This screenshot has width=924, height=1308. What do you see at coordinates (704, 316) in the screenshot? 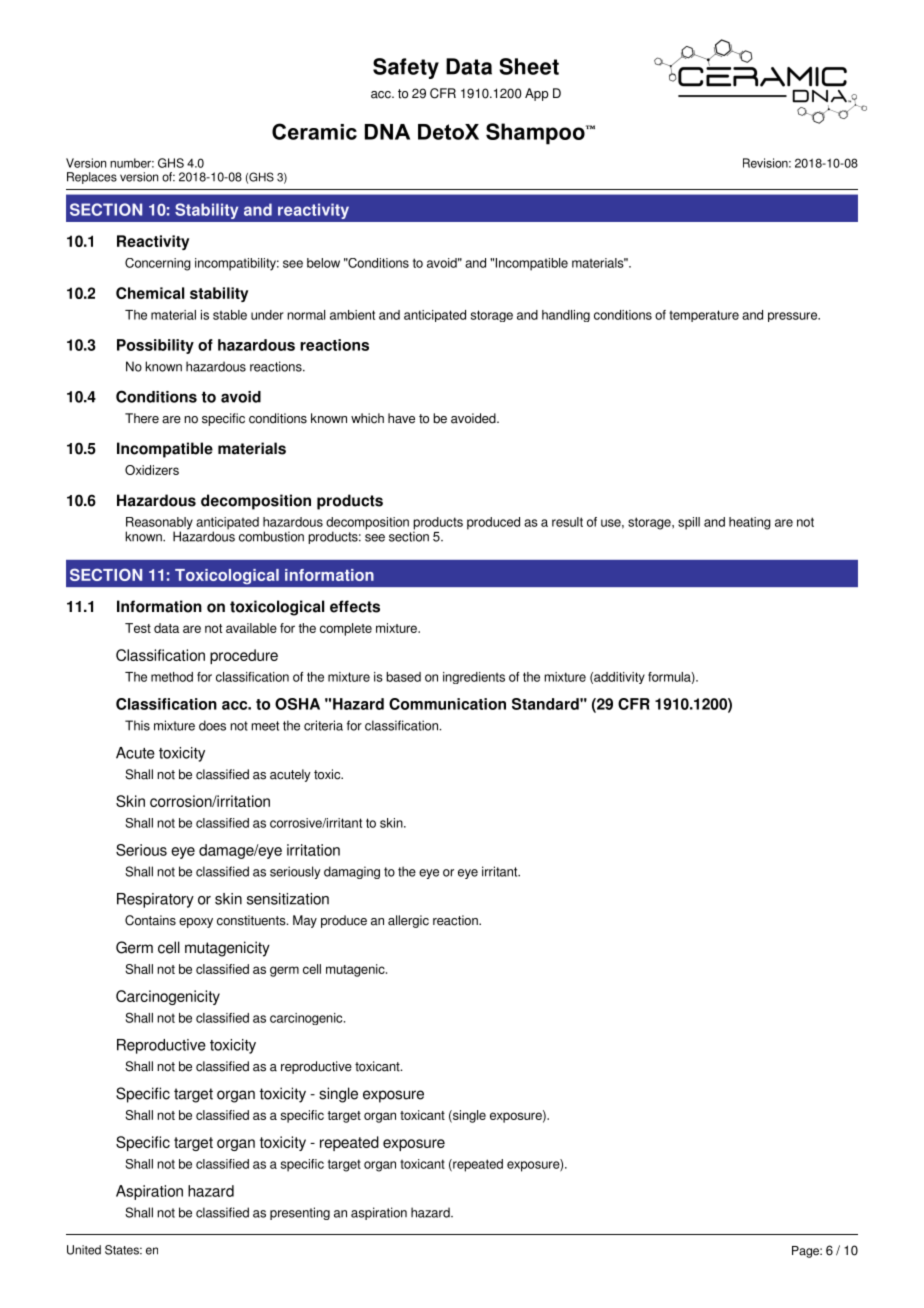
I see `temperature` at bounding box center [704, 316].
